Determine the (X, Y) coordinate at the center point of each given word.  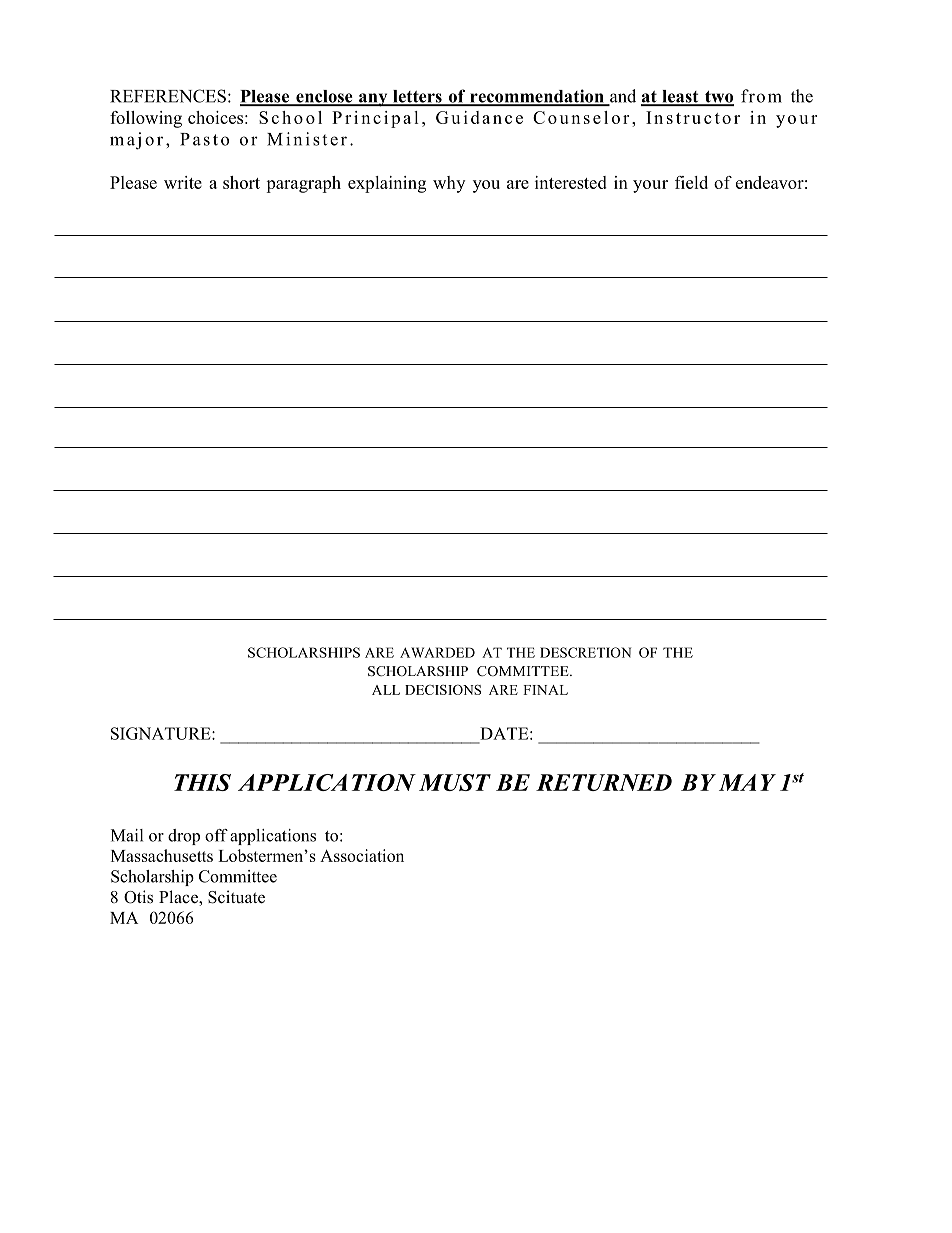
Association (362, 855)
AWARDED (437, 652)
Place (179, 898)
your (650, 186)
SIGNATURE (162, 733)
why (449, 184)
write (183, 182)
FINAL (545, 690)
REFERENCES (168, 96)
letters (417, 97)
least (680, 97)
